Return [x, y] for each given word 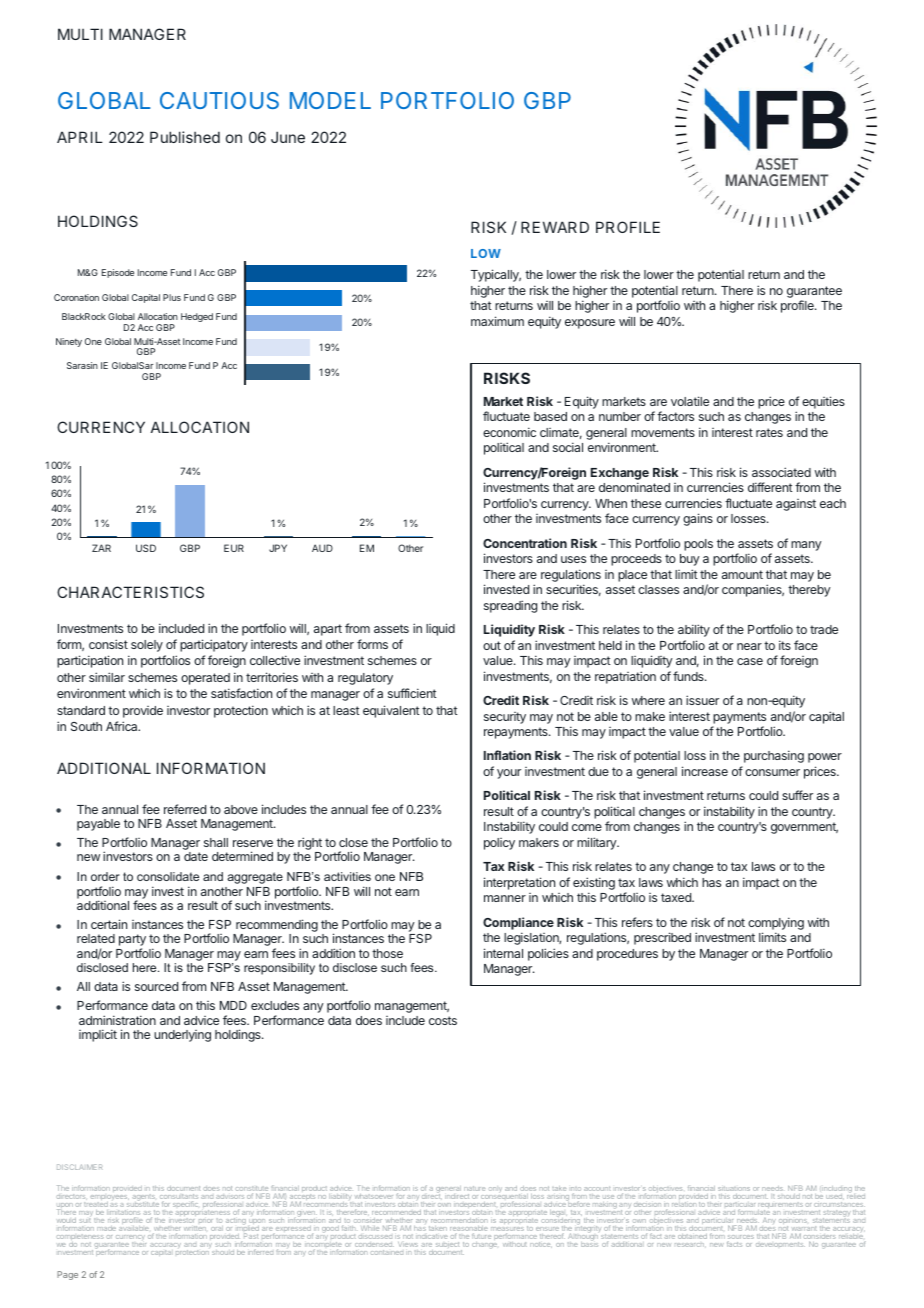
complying [776, 923]
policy [499, 844]
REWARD [555, 227]
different [770, 487]
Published [185, 137]
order [105, 876]
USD [146, 548]
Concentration [525, 543]
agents [145, 1199]
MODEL [330, 100]
